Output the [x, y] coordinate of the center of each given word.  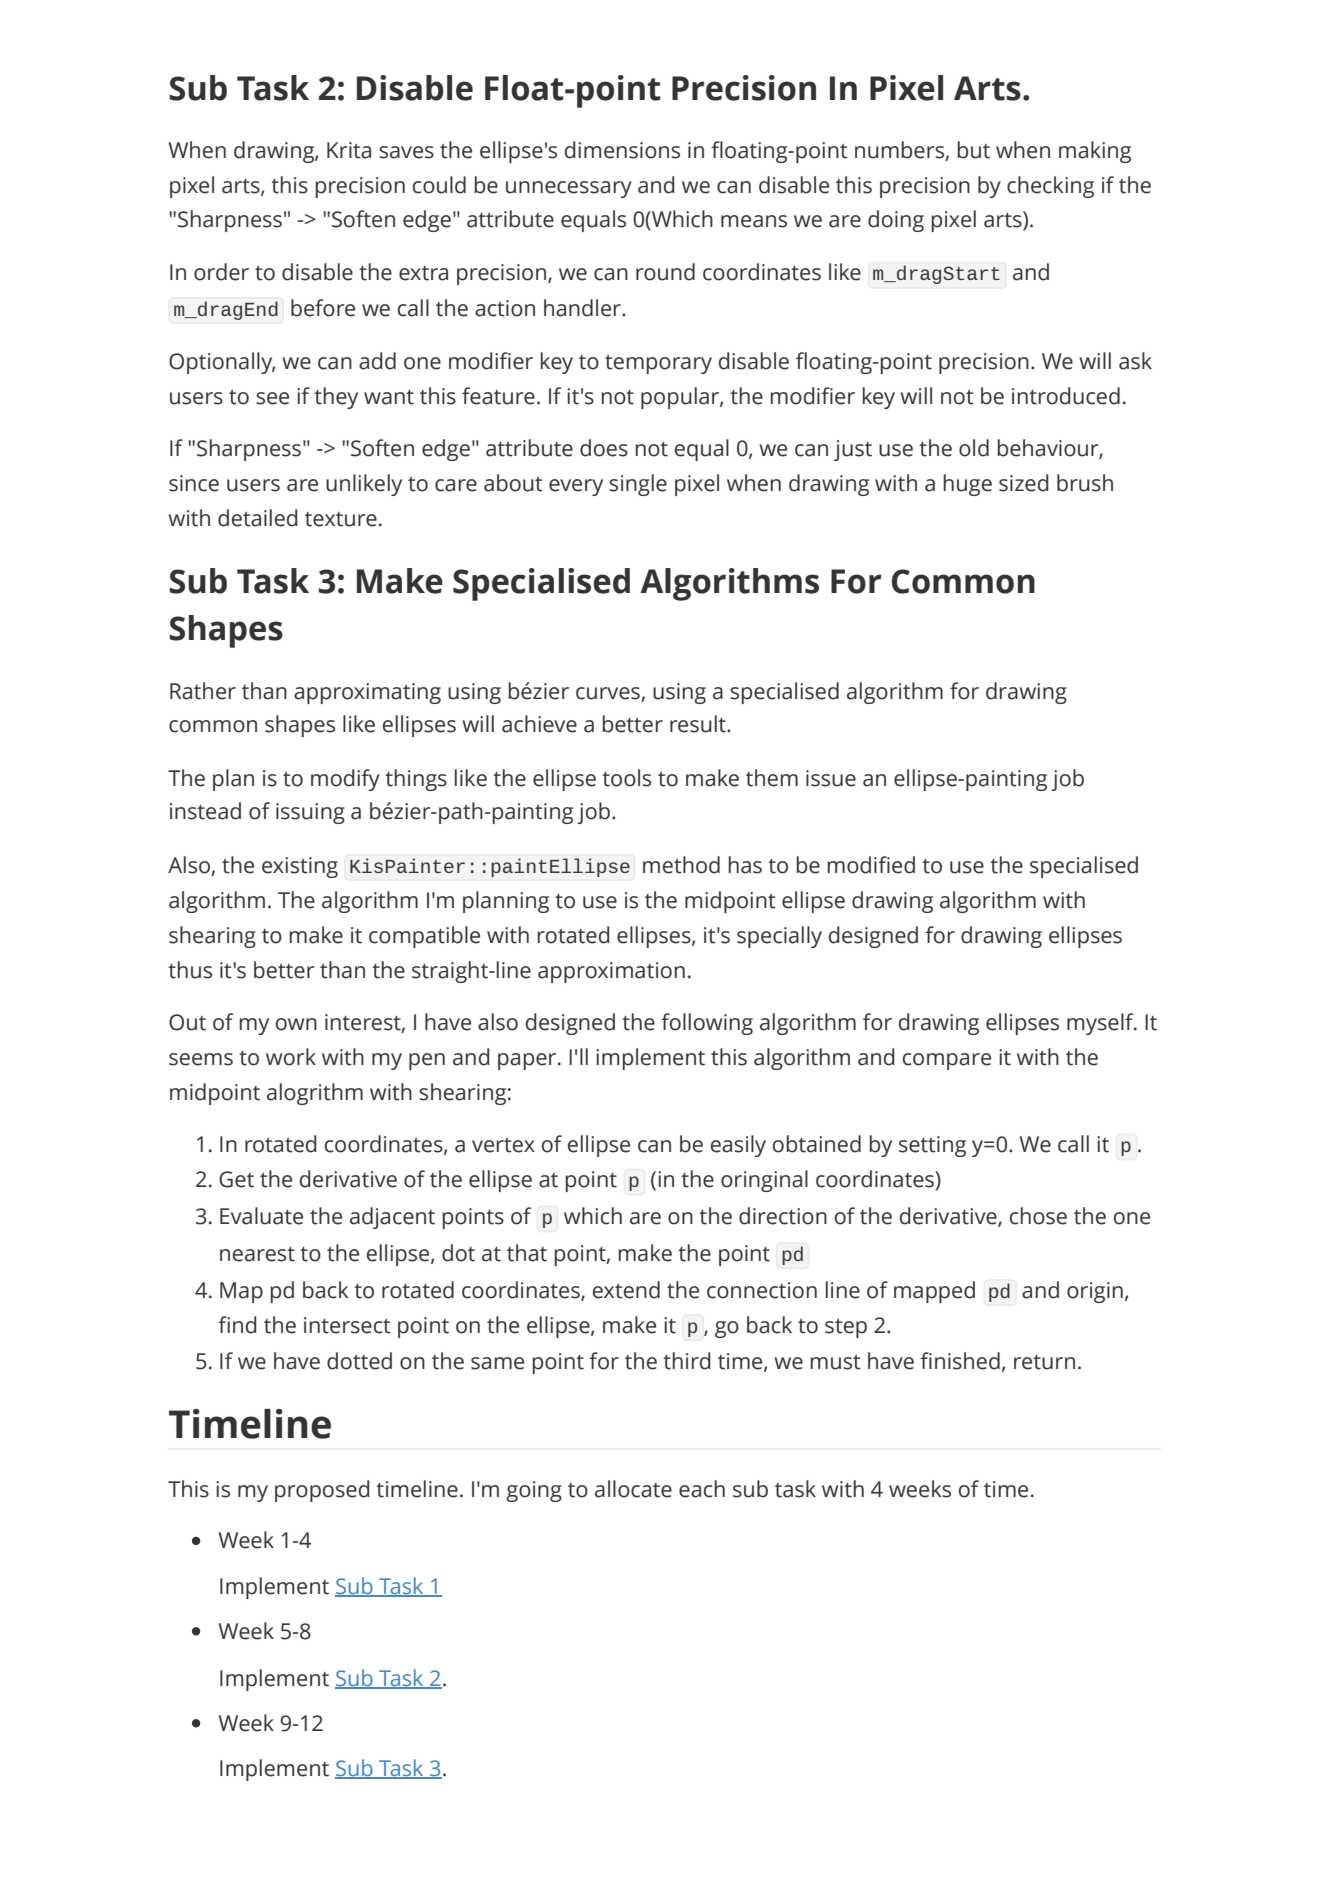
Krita [349, 150]
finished [960, 1361]
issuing [310, 813]
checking [1050, 187]
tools [626, 778]
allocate [633, 1489]
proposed [322, 1491]
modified [871, 865]
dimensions [622, 150]
